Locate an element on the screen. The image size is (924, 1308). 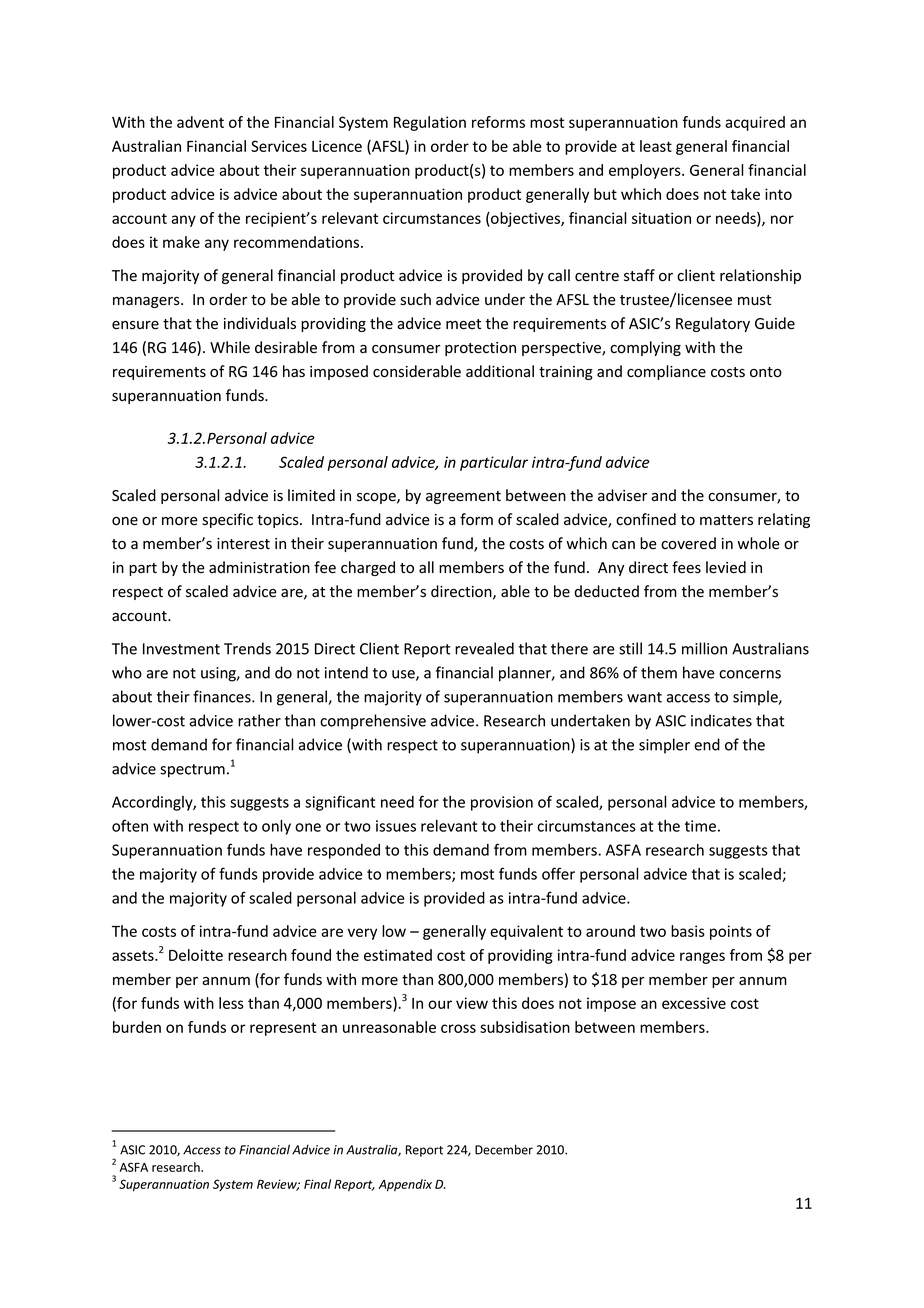
agreement is located at coordinates (463, 497).
